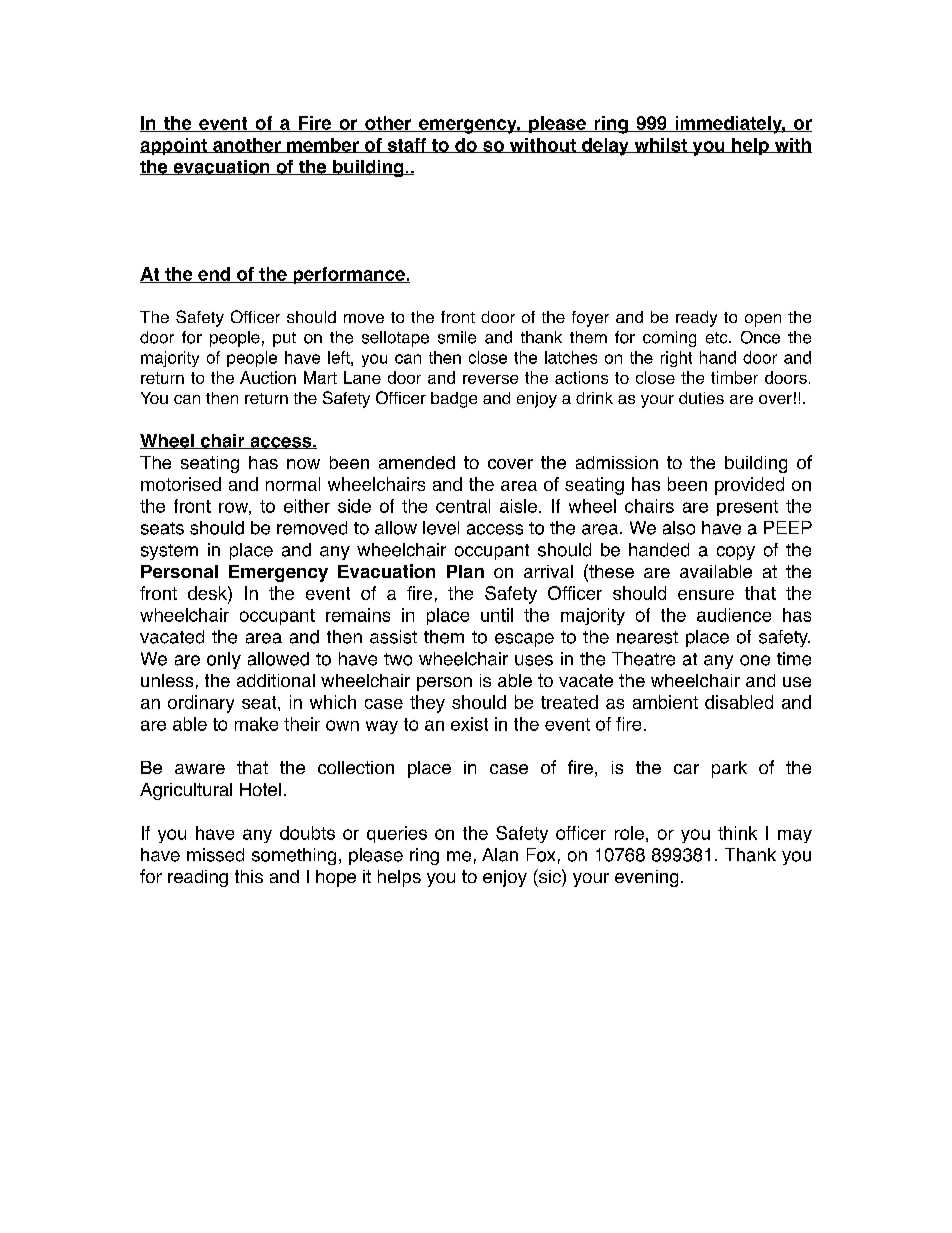  I want to click on etc, so click(718, 338).
